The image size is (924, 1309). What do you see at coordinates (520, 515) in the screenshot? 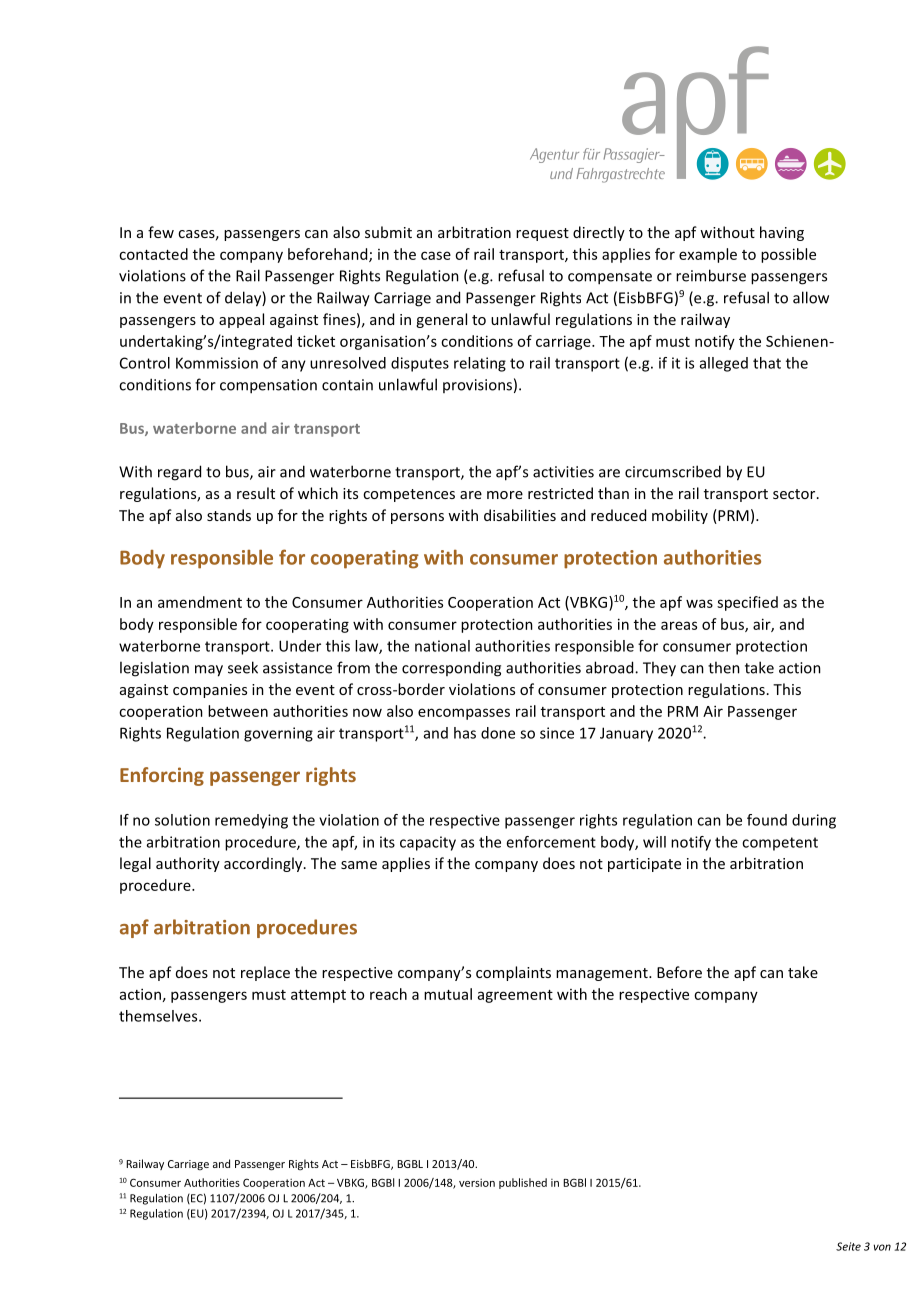
I see `disabilities` at bounding box center [520, 515].
